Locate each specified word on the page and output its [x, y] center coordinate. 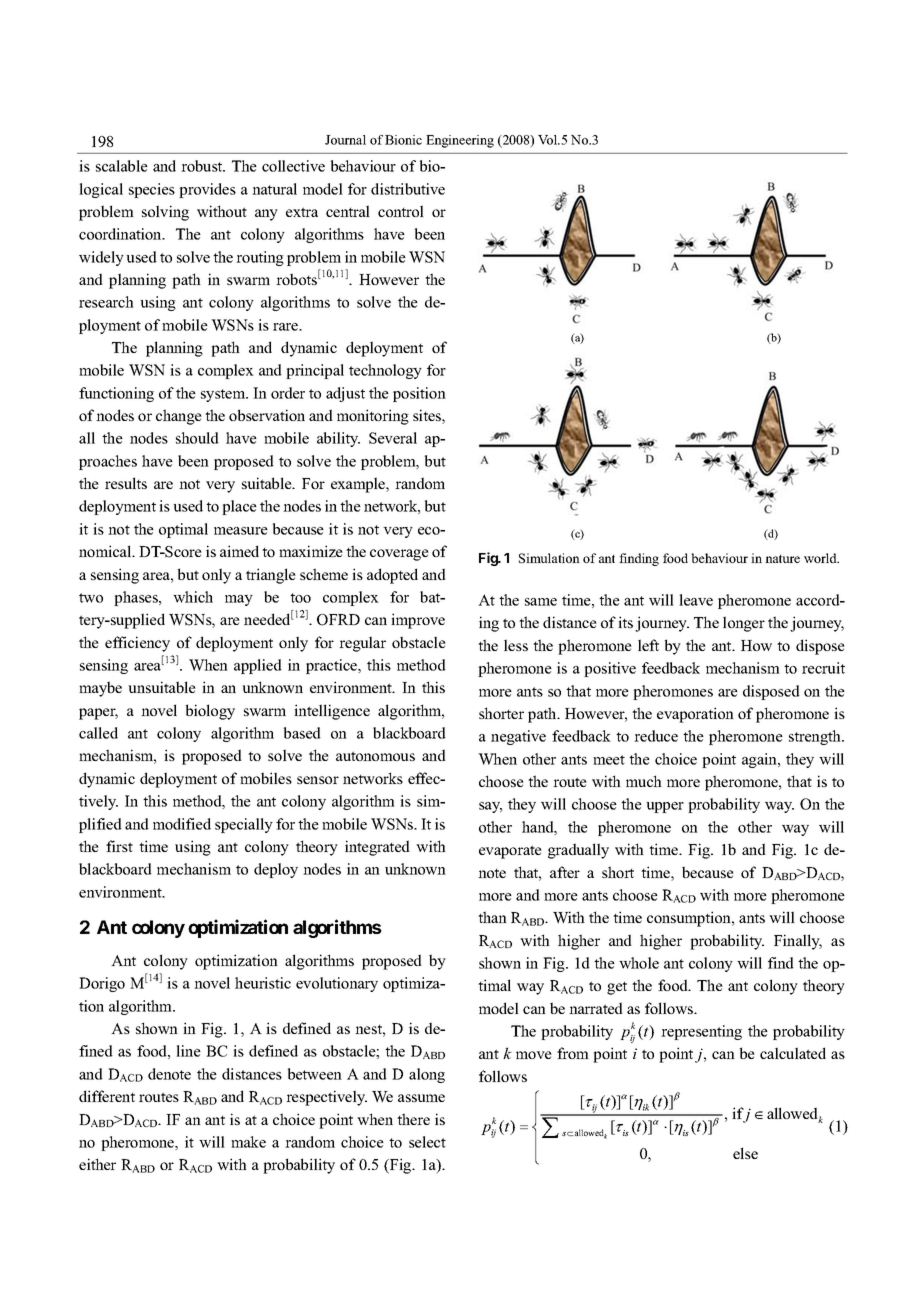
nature [782, 559]
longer [744, 624]
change [179, 417]
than [492, 917]
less [516, 645]
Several [393, 438]
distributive [408, 189]
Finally [798, 942]
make [248, 1142]
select [427, 1142]
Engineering [460, 141]
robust [203, 166]
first [119, 846]
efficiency [137, 644]
